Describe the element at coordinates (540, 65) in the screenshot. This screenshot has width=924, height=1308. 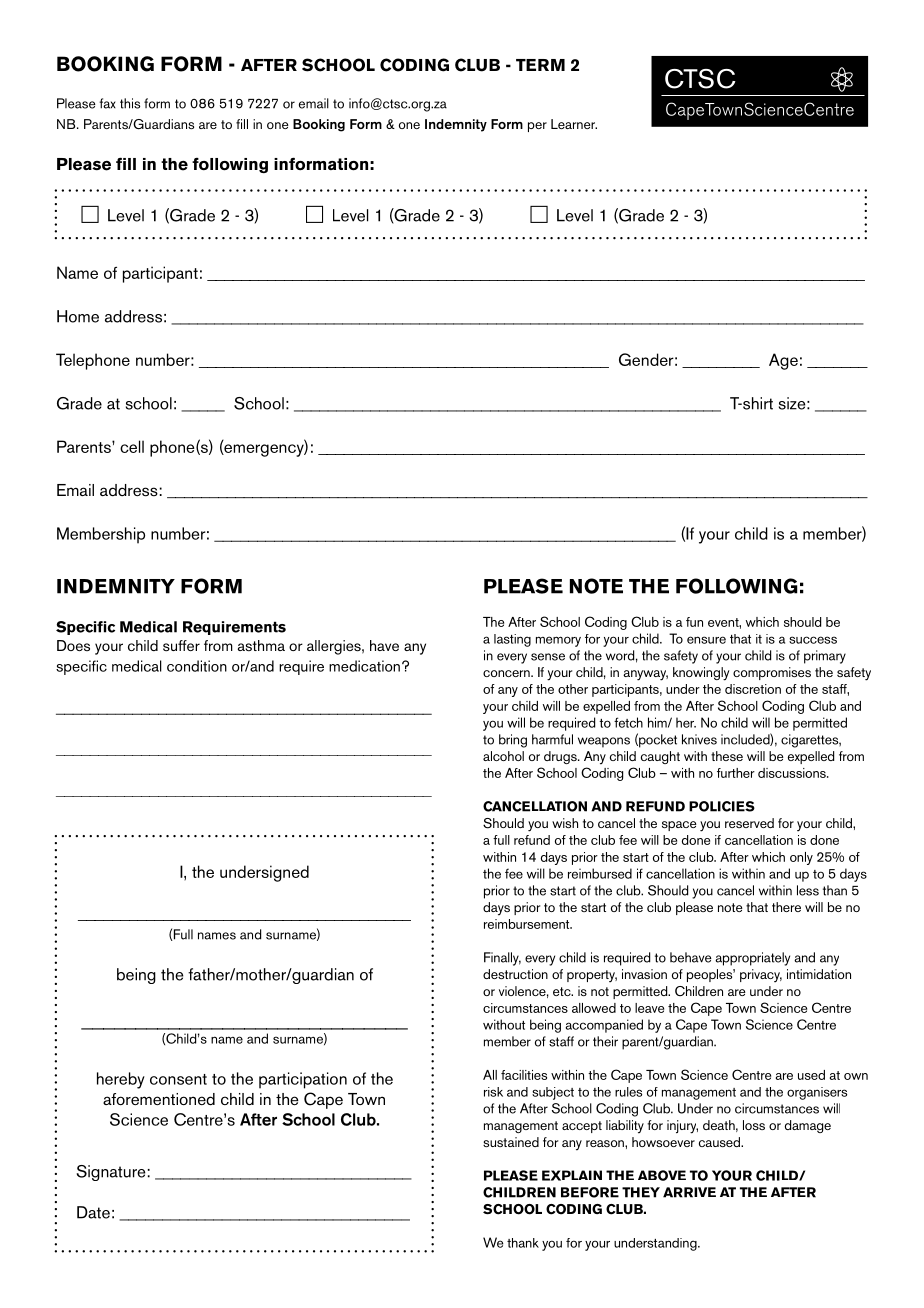
I see `TERM` at that location.
